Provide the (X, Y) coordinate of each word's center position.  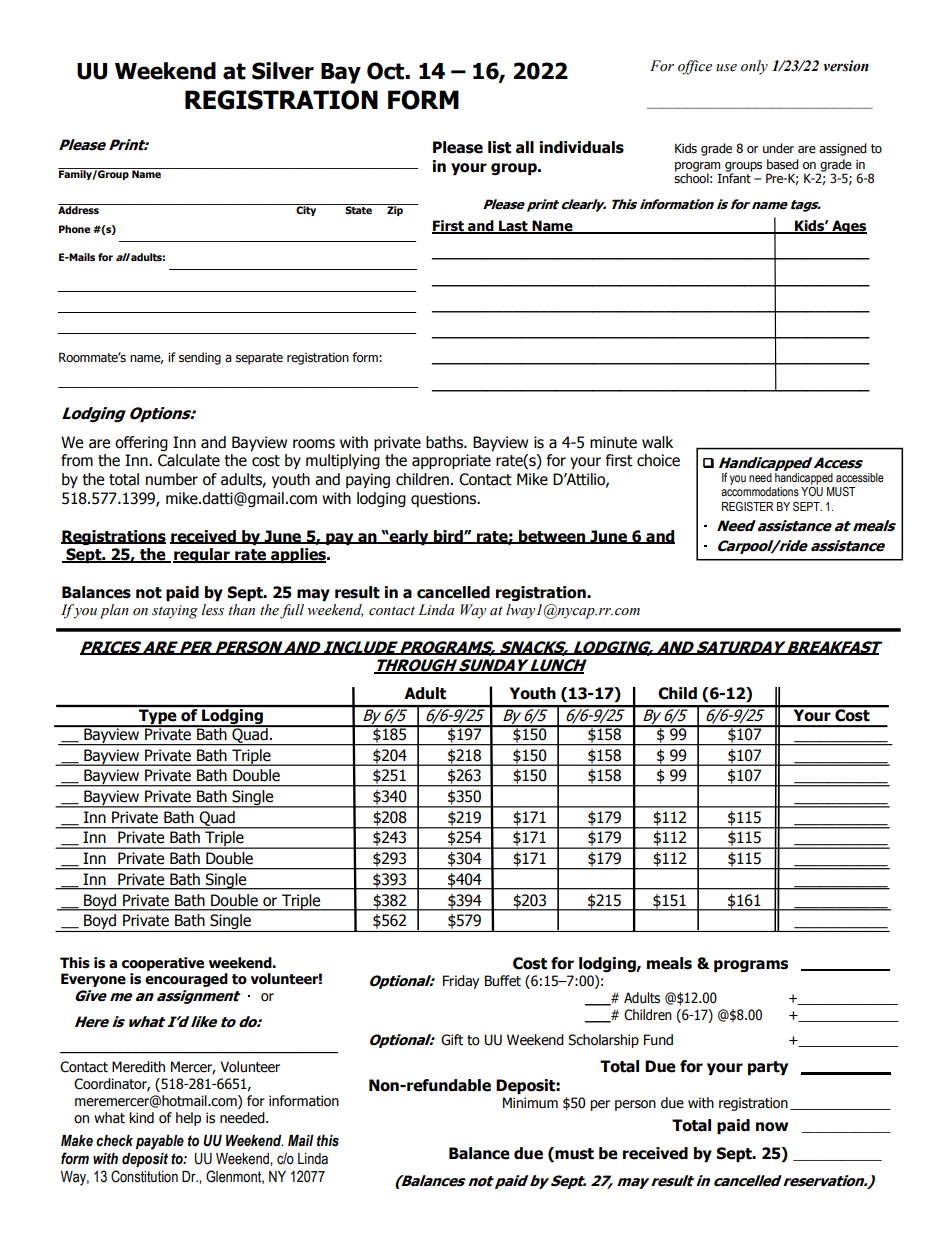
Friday (461, 982)
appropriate (451, 461)
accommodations (760, 491)
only (754, 67)
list (499, 147)
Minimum (530, 1102)
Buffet (503, 981)
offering (141, 443)
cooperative (163, 964)
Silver (283, 71)
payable (160, 1142)
